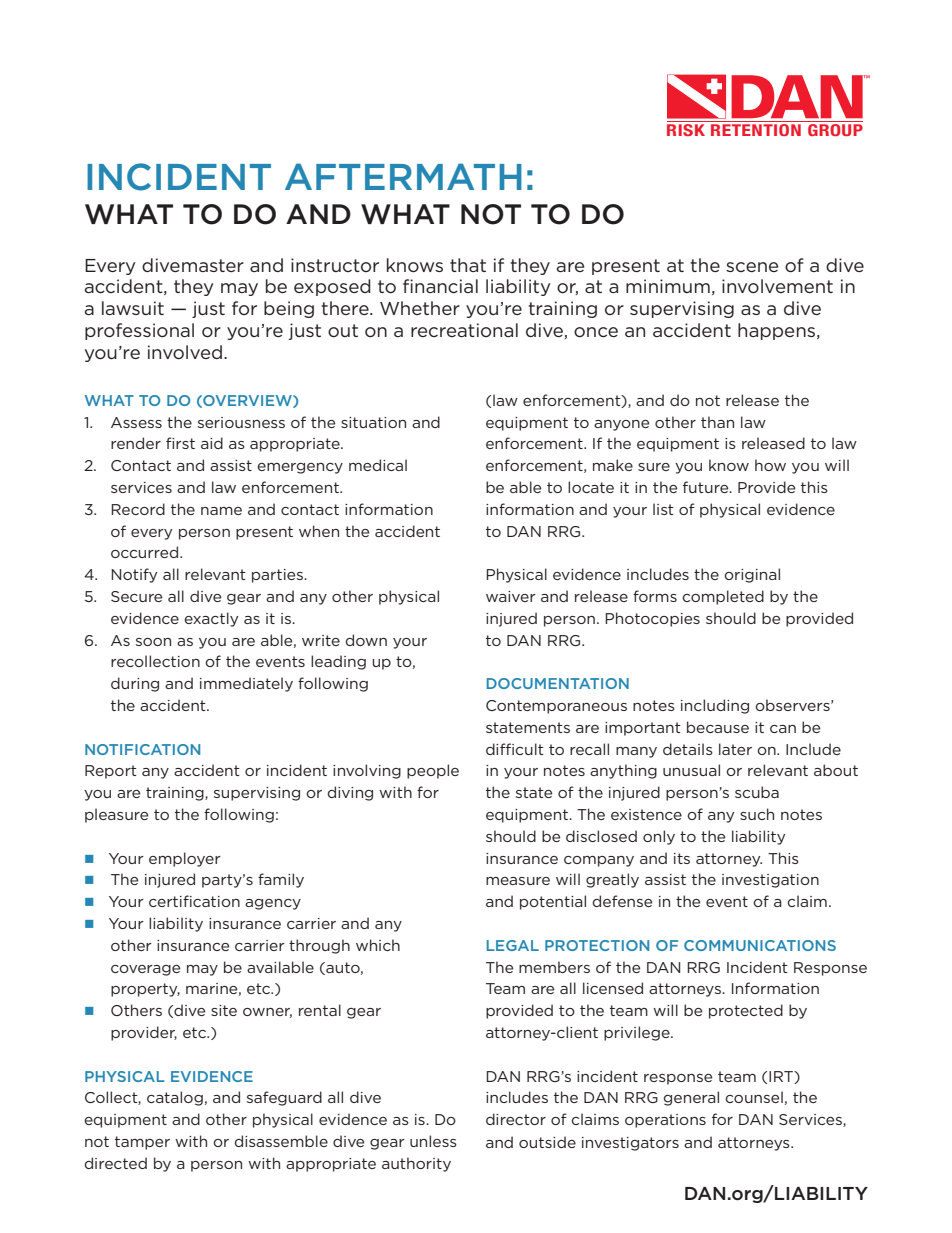  Describe the element at coordinates (221, 511) in the screenshot. I see `name` at that location.
